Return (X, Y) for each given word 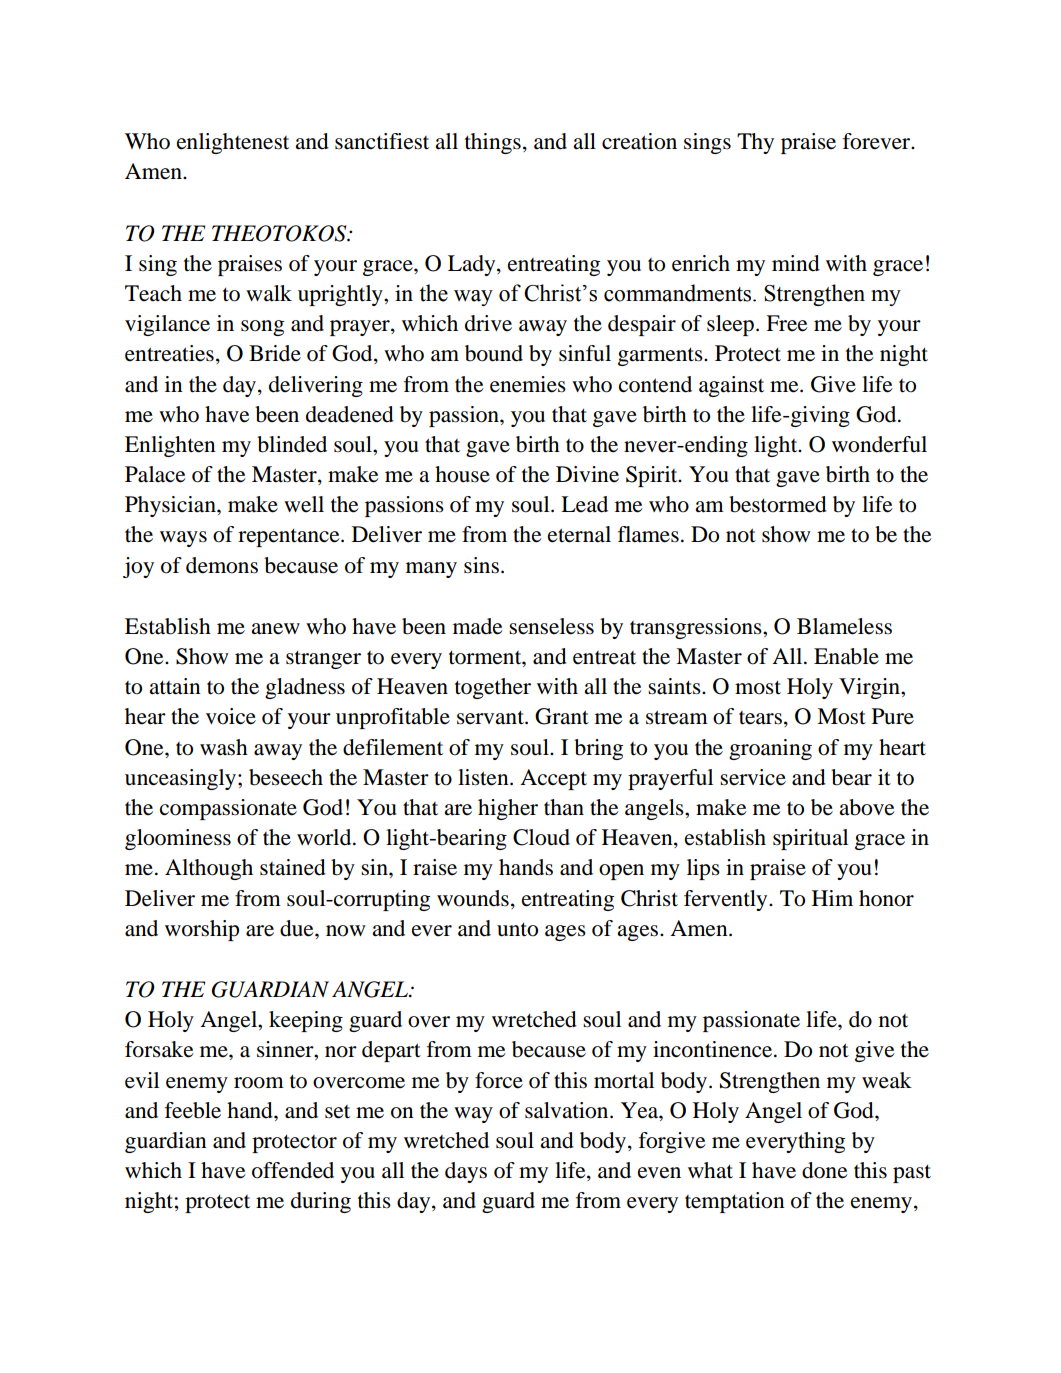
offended (293, 1170)
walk (269, 293)
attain (175, 686)
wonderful (879, 444)
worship (202, 930)
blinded (292, 444)
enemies (528, 384)
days (466, 1172)
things (493, 143)
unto (517, 930)
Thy (755, 143)
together (493, 688)
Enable (846, 656)
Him (832, 898)
